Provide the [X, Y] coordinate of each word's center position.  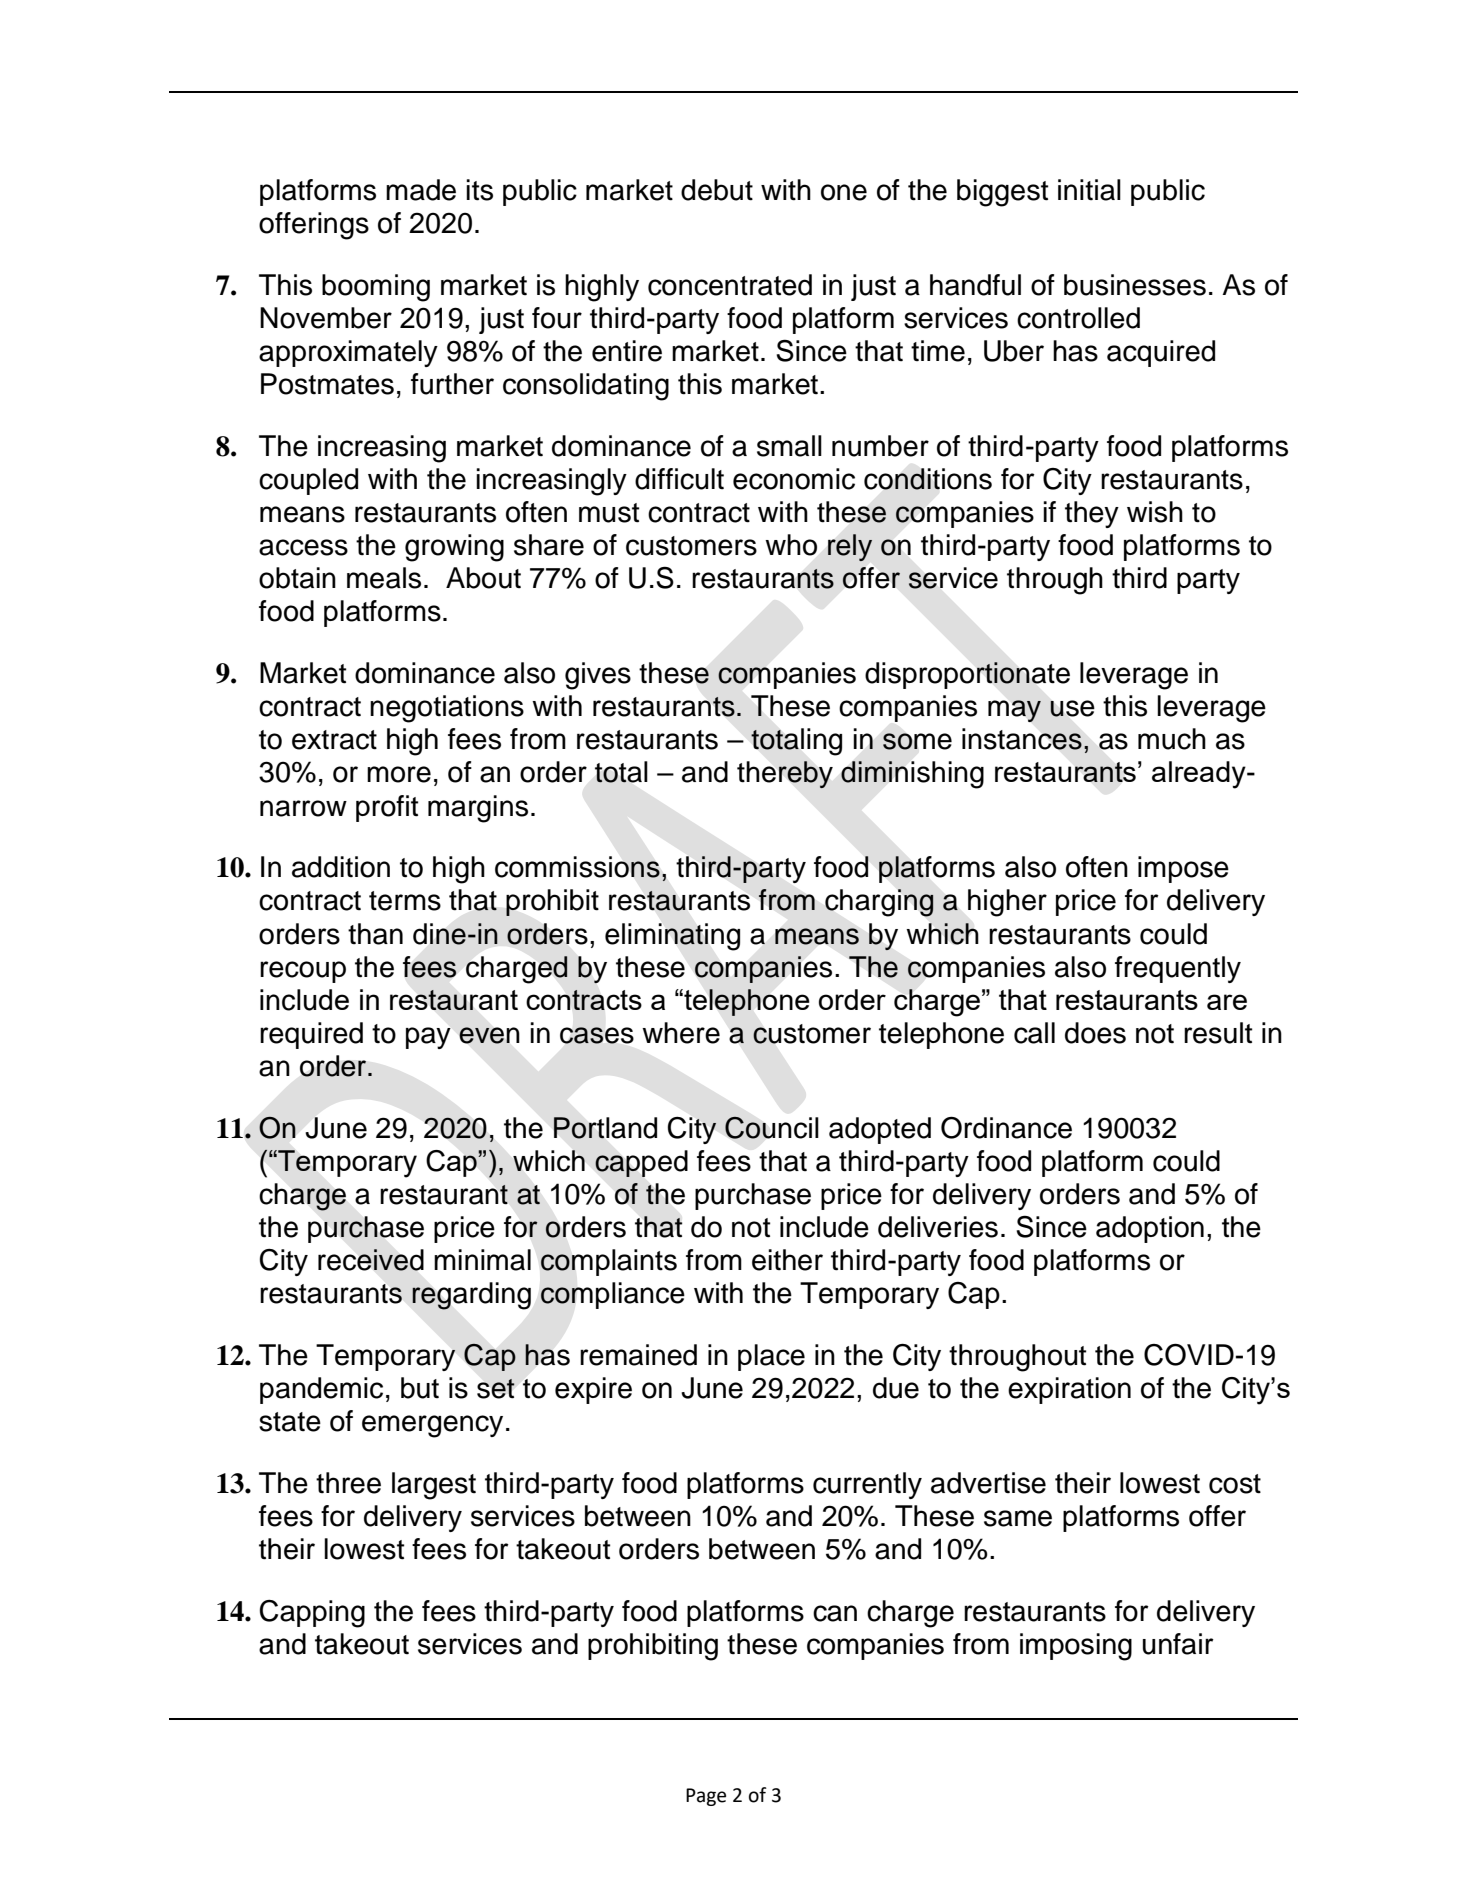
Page [706, 1797]
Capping [312, 1614]
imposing [1076, 1647]
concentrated [730, 285]
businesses [1135, 285]
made [421, 190]
